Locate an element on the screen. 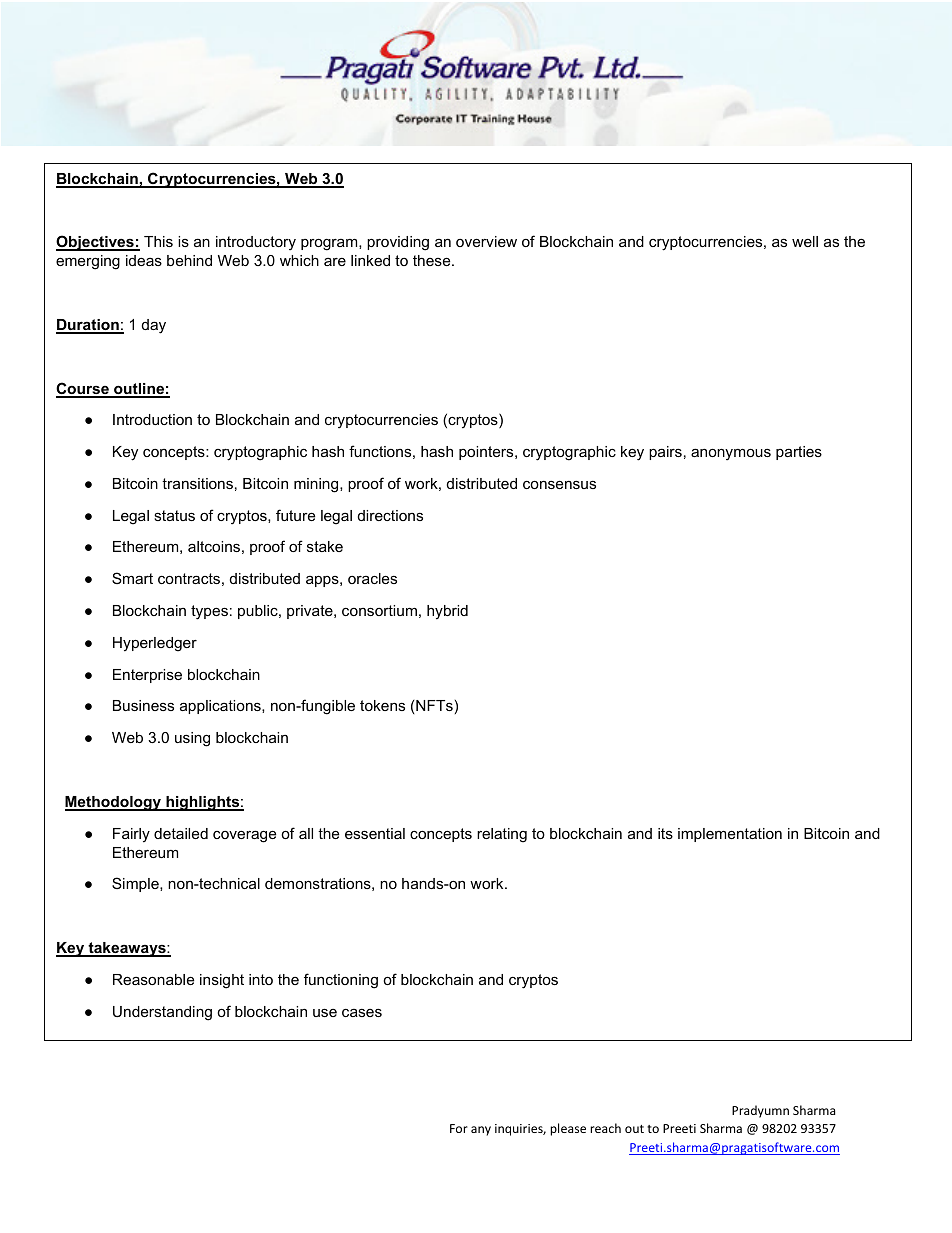 The width and height of the screenshot is (952, 1233). these is located at coordinates (433, 260).
